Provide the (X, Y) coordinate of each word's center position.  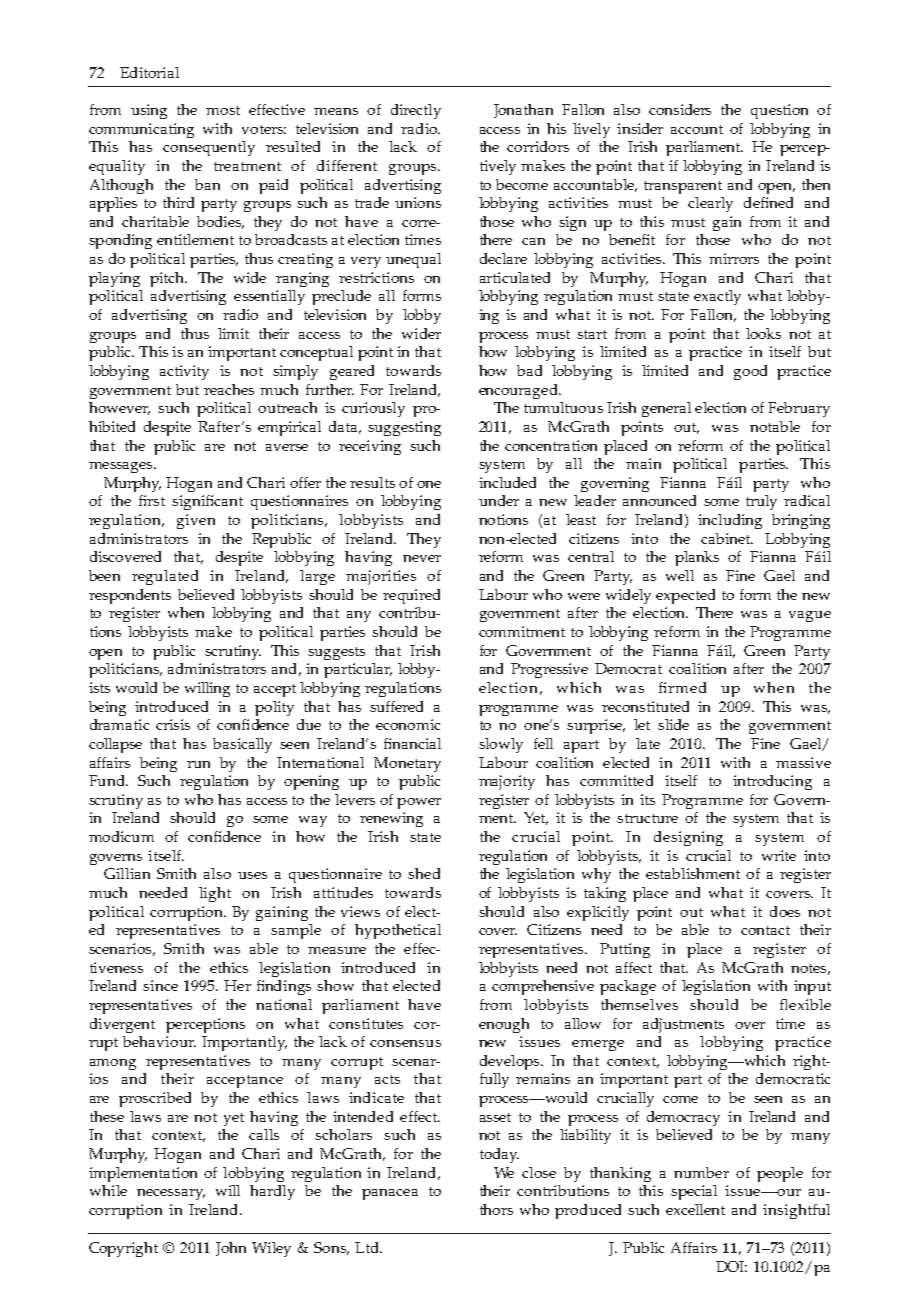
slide (673, 724)
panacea (390, 1194)
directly (416, 111)
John (231, 1249)
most (223, 110)
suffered (396, 706)
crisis (173, 724)
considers (680, 109)
